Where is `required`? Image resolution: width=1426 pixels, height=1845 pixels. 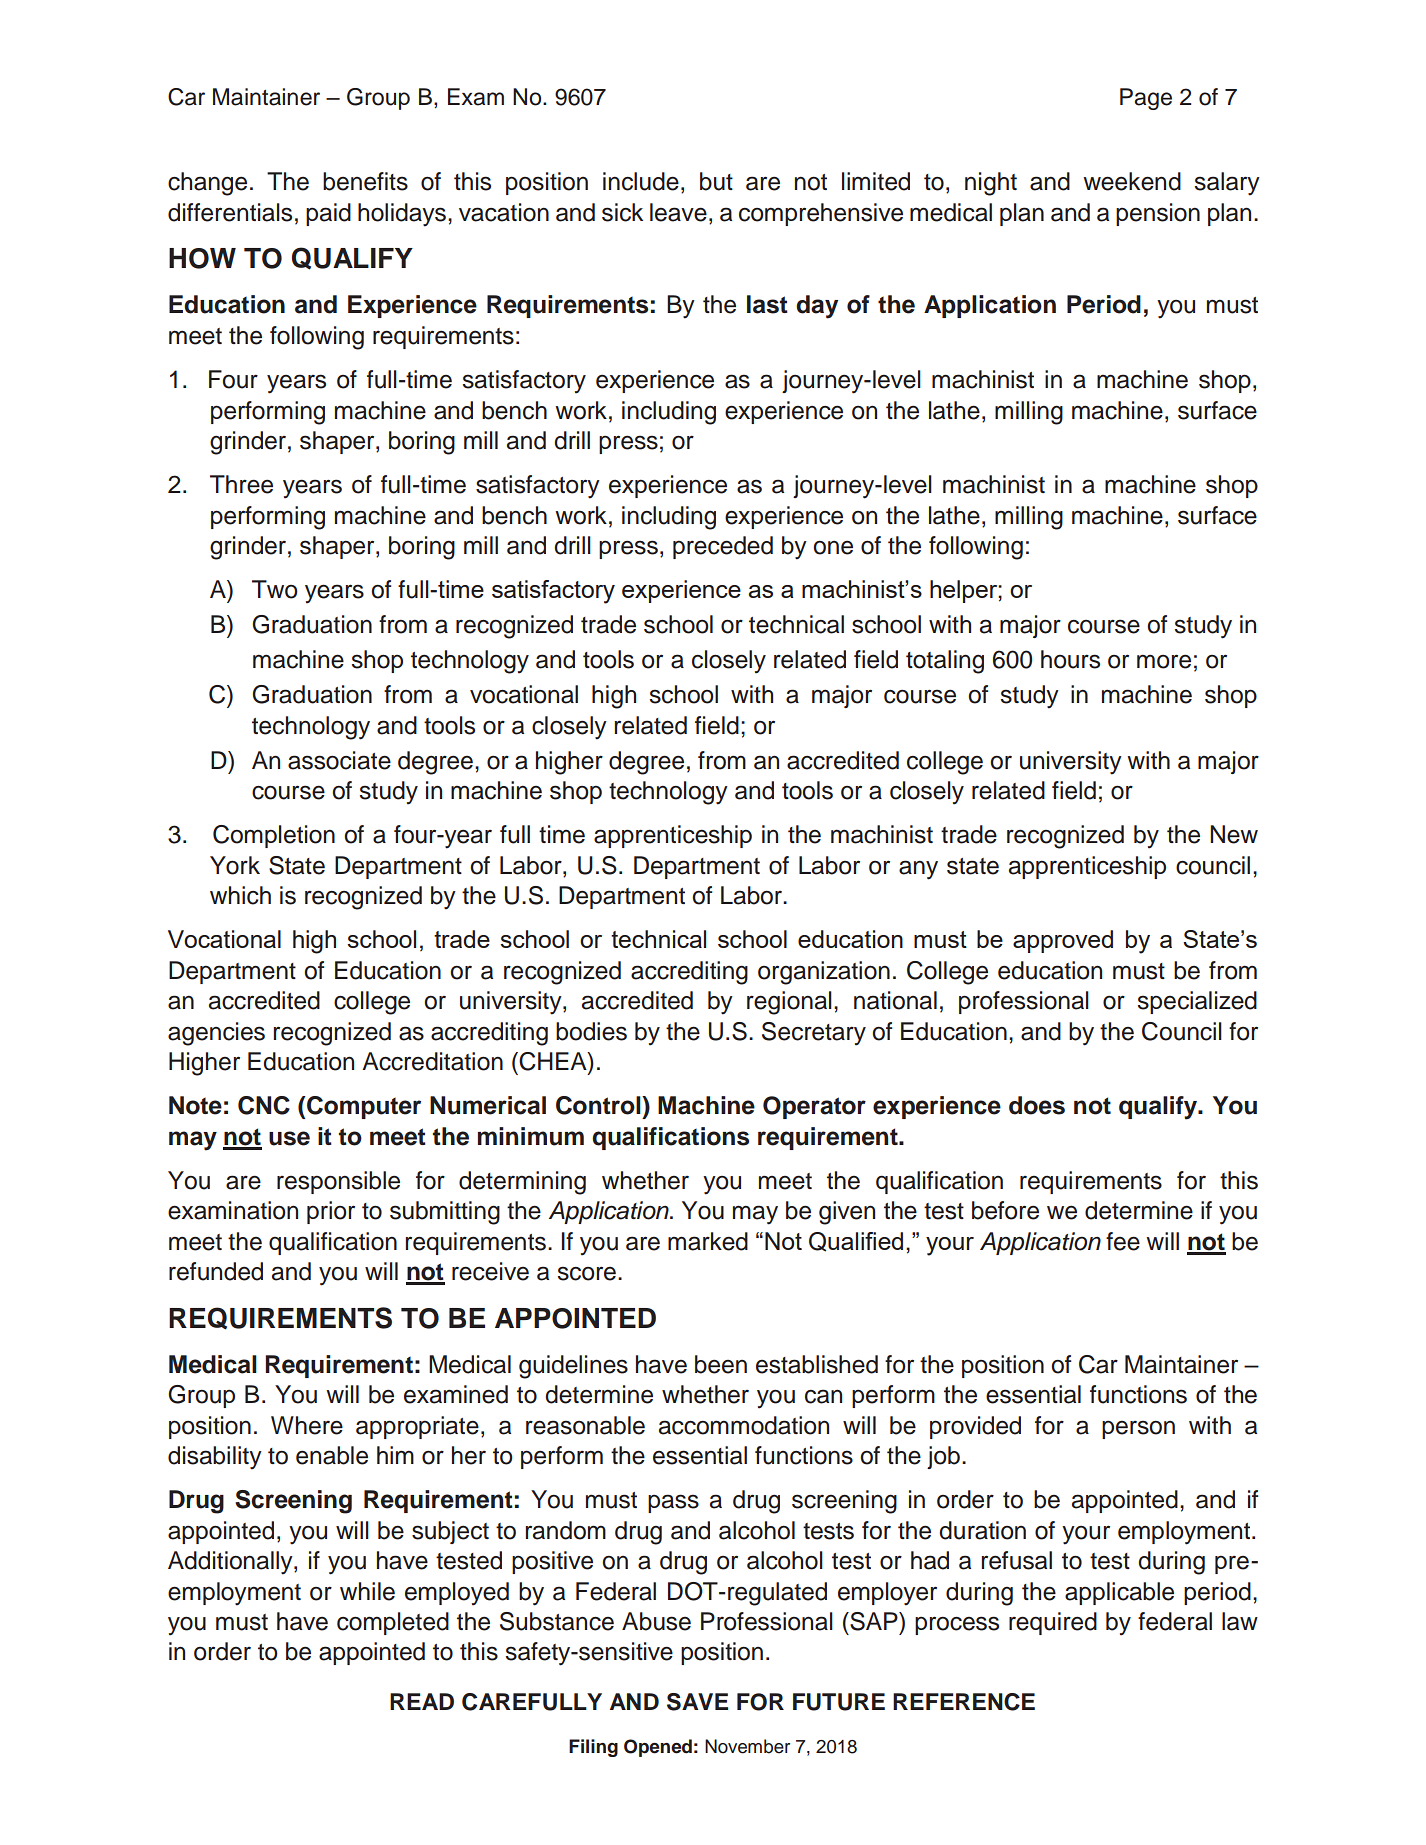 required is located at coordinates (1053, 1623).
